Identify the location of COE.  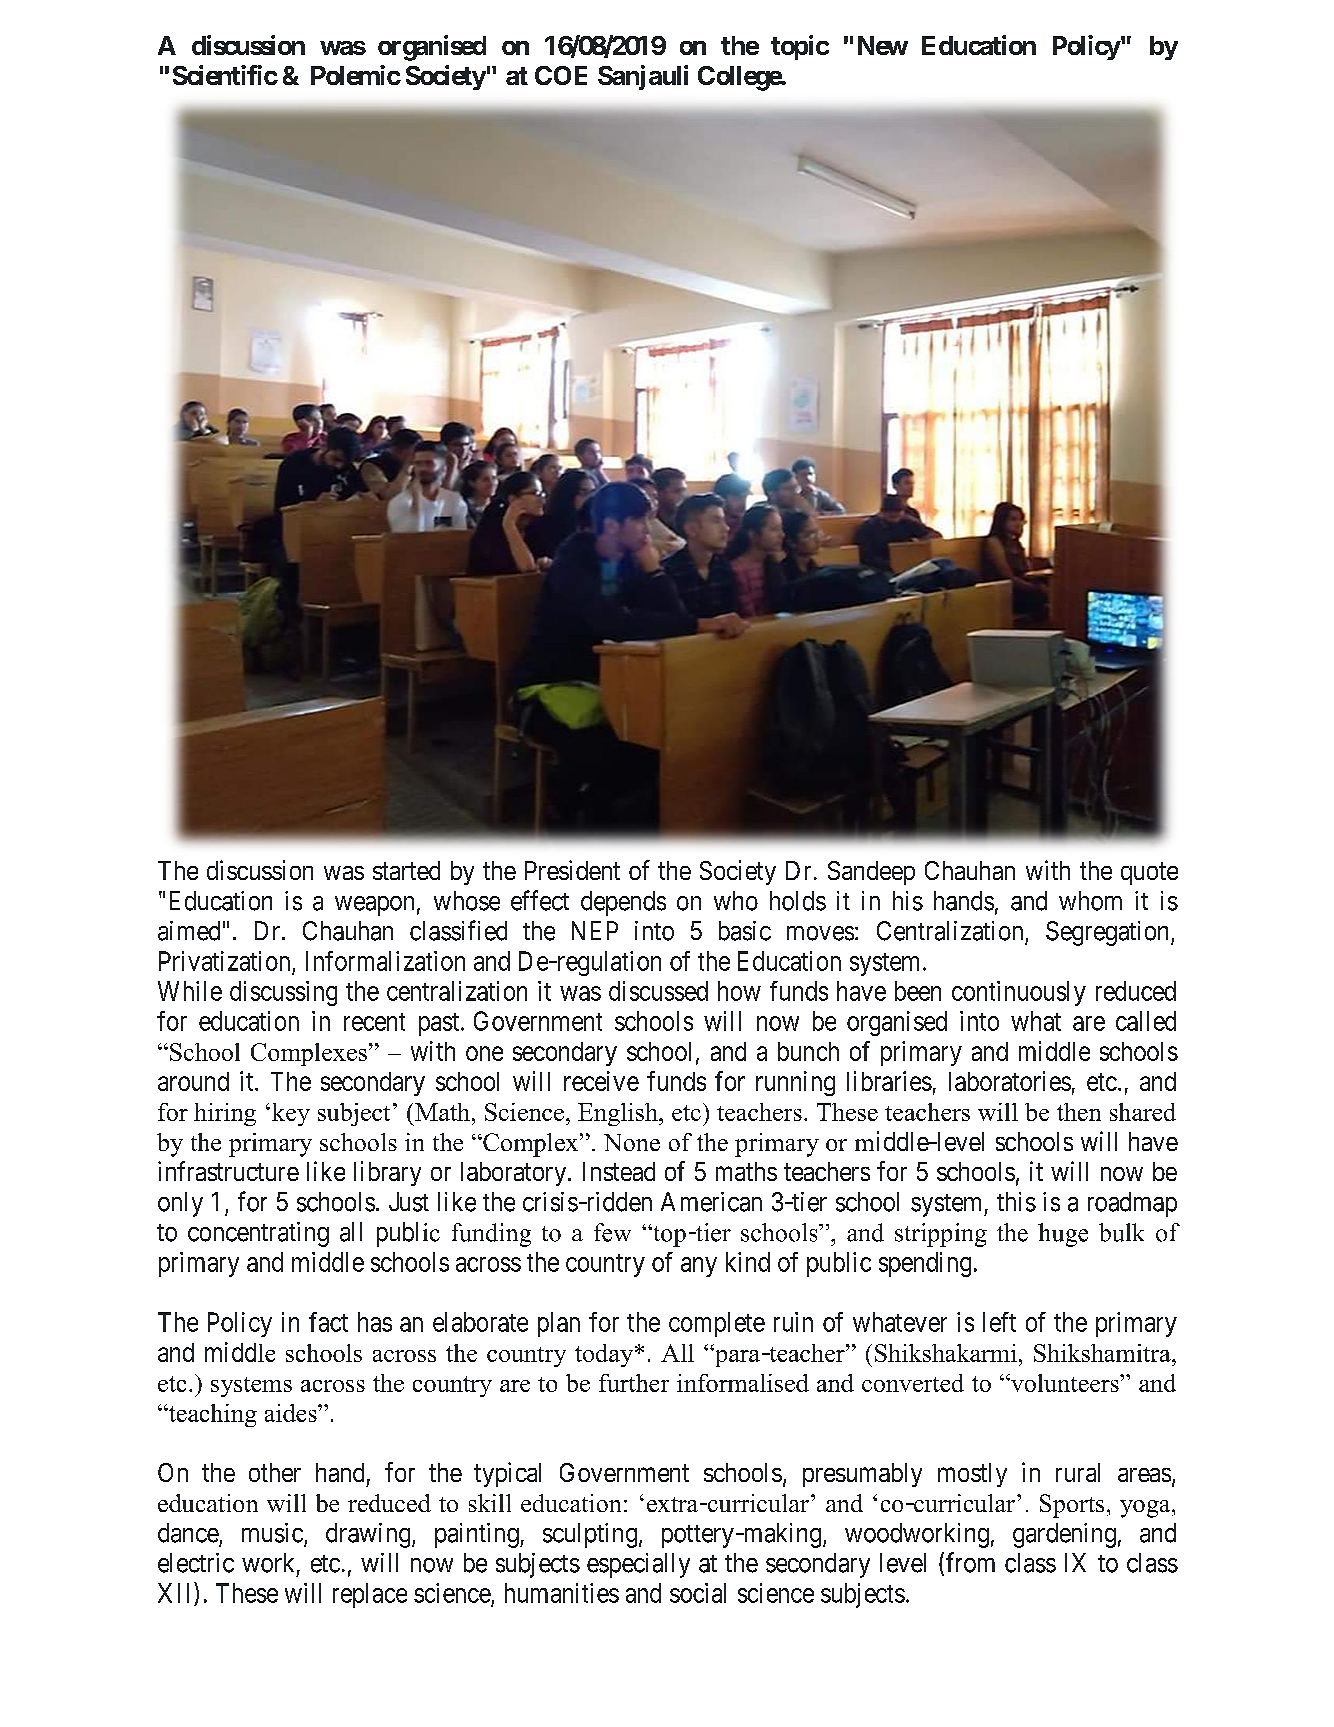
(561, 75).
